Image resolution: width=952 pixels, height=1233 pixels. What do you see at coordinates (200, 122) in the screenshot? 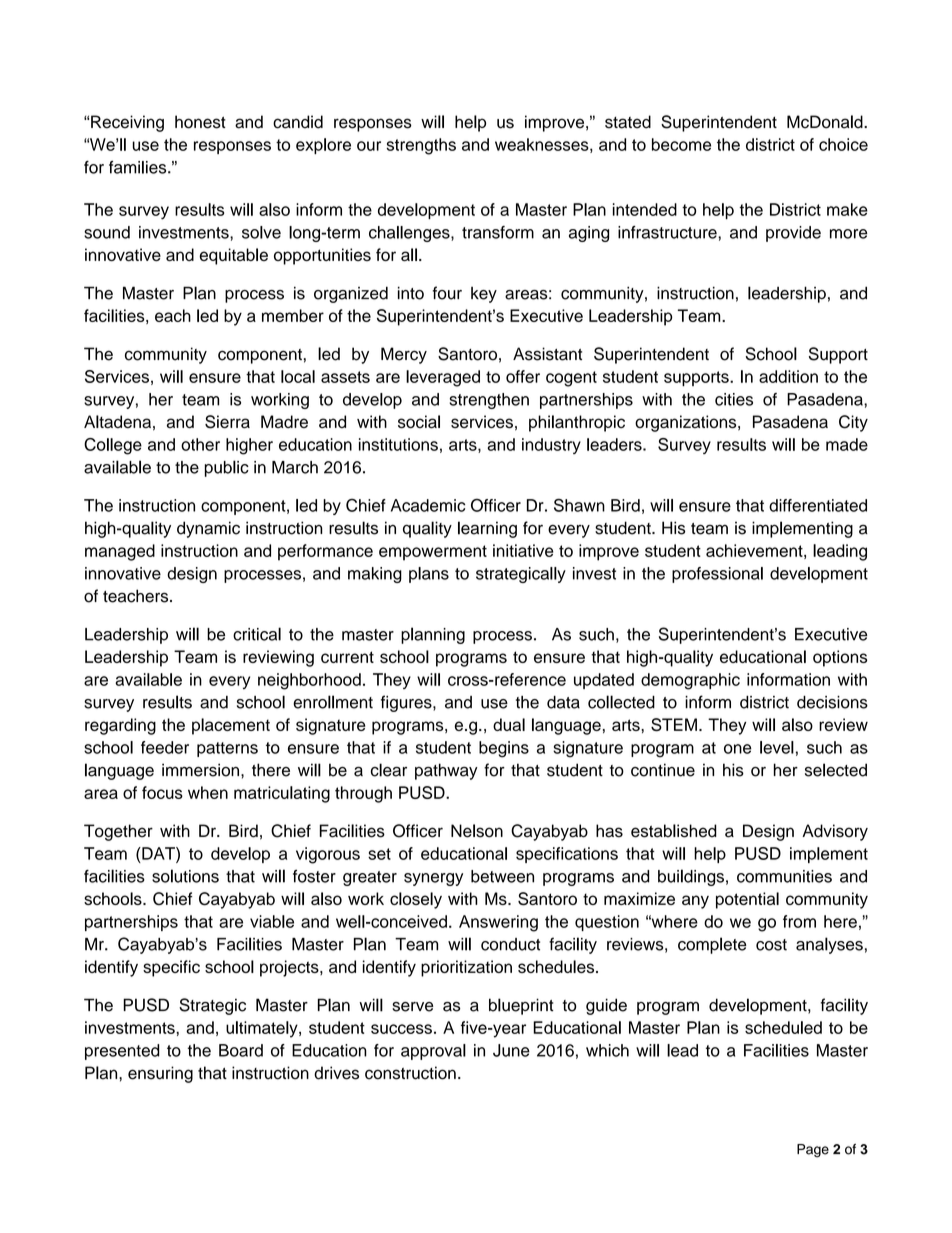
I see `honest` at bounding box center [200, 122].
